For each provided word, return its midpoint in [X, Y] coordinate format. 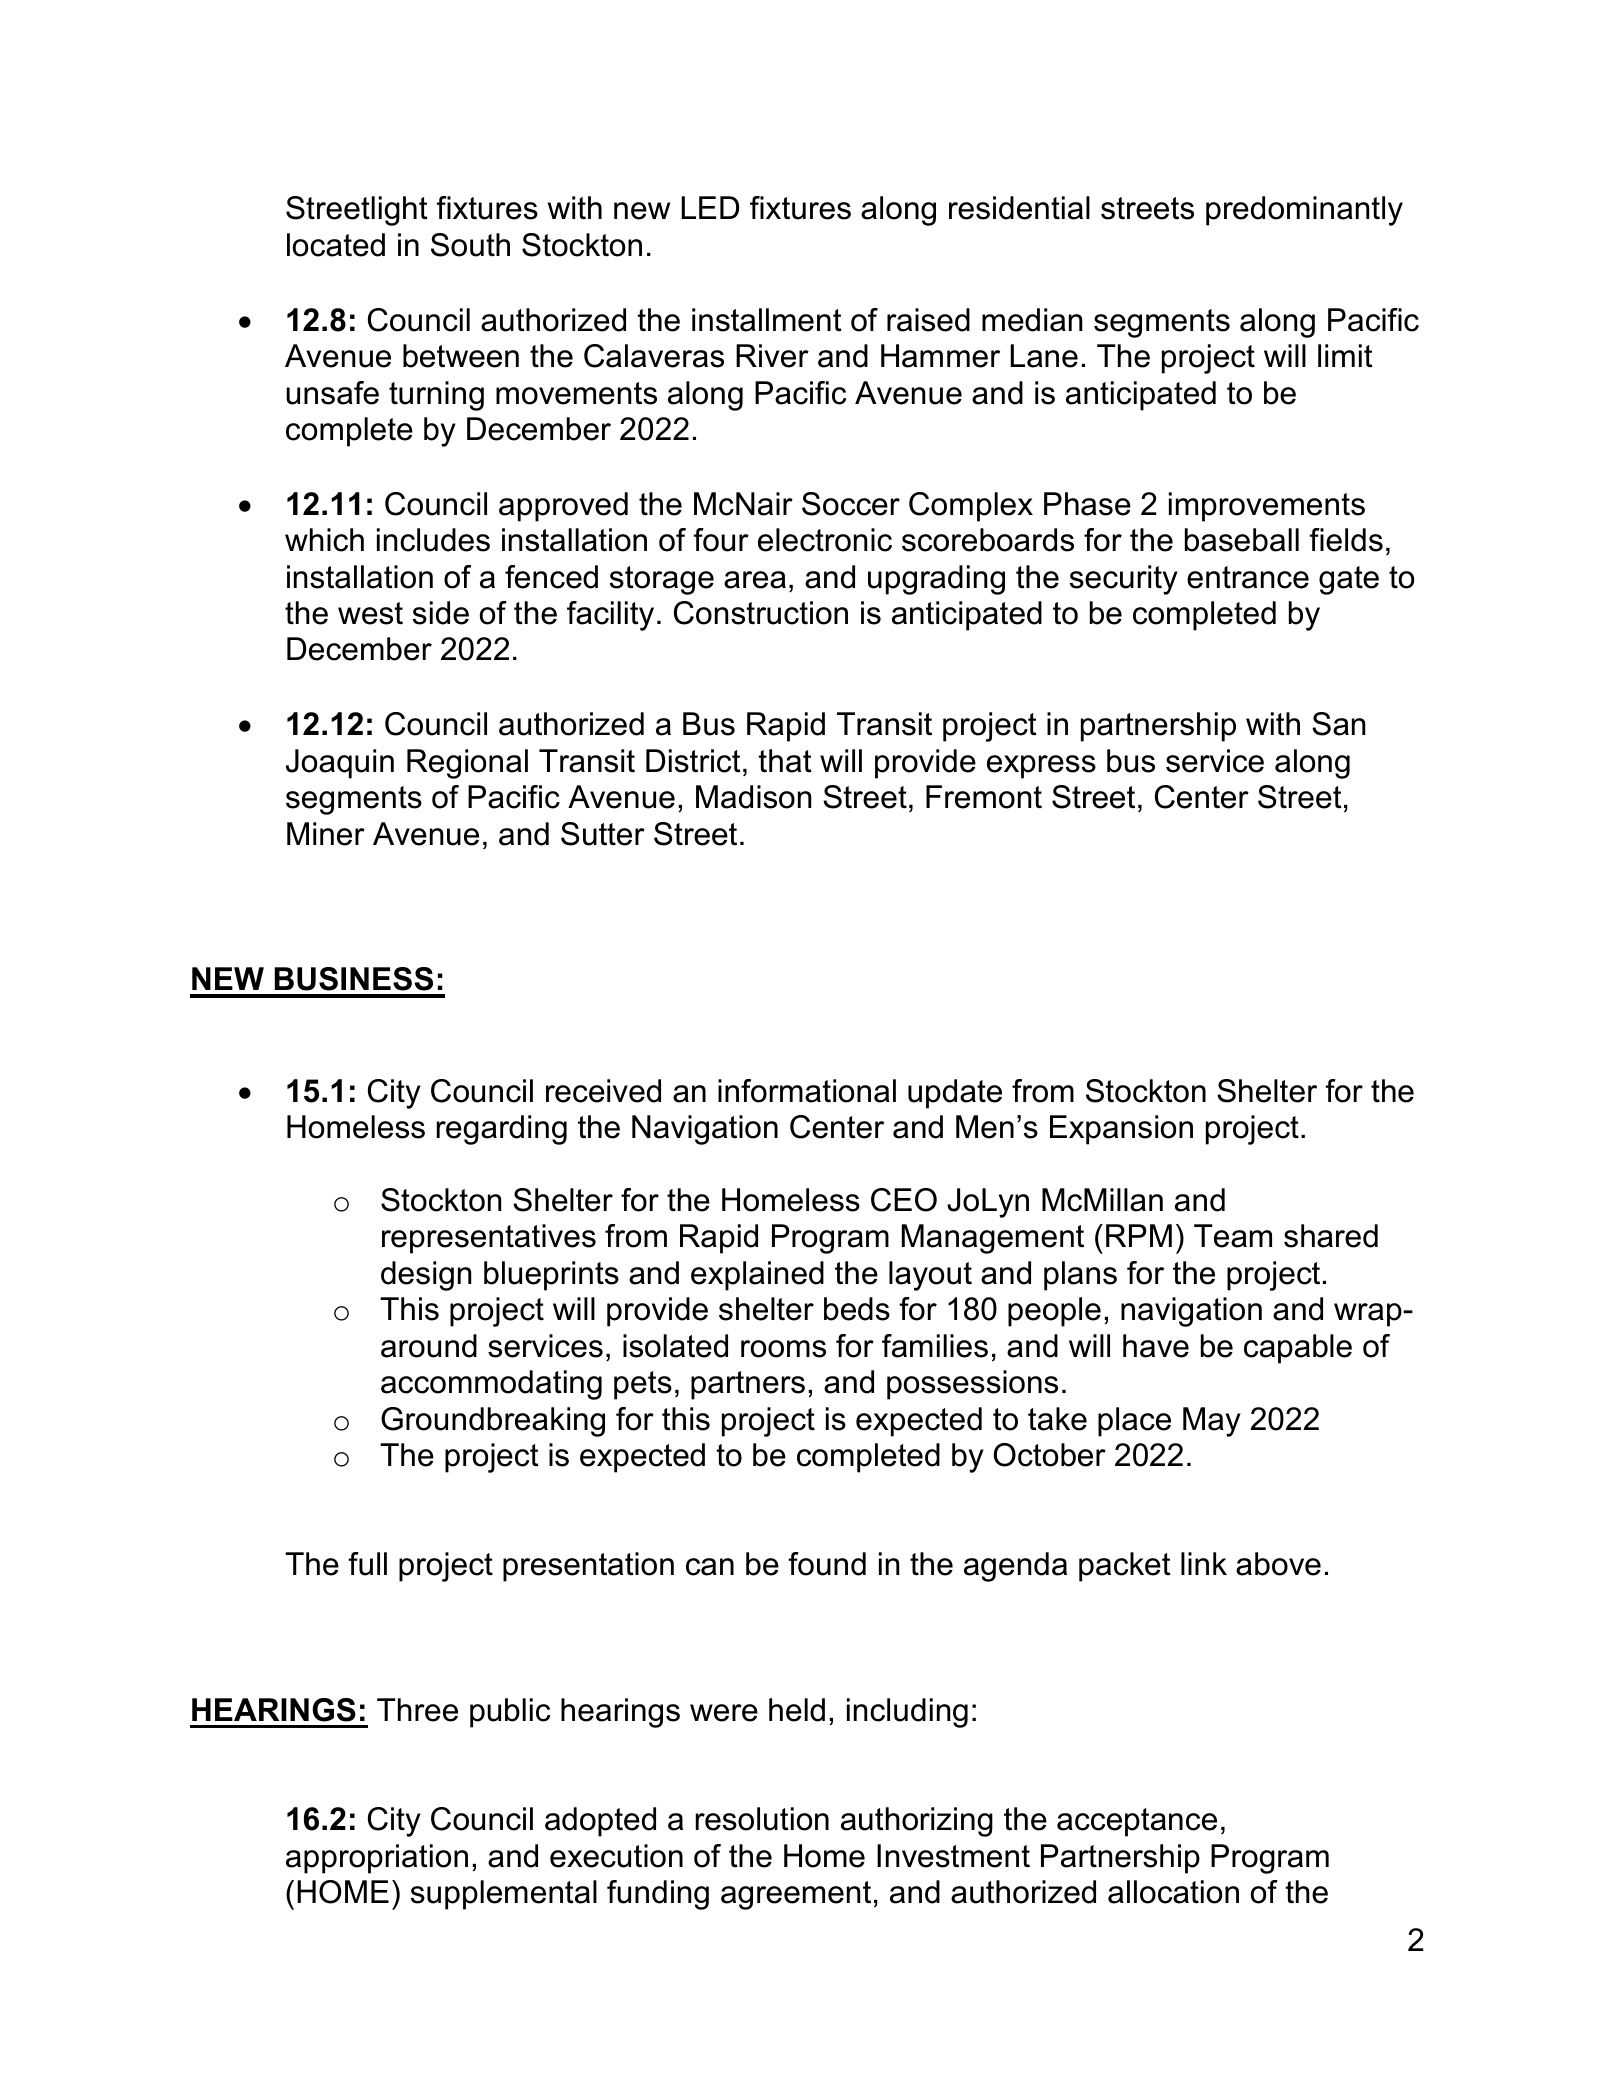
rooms [783, 1349]
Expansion [1121, 1130]
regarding [502, 1130]
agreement [796, 1895]
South [470, 245]
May [1212, 1422]
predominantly [1304, 211]
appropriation [377, 1859]
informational [807, 1091]
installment [767, 320]
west [370, 613]
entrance [1248, 577]
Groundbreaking [493, 1422]
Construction [761, 613]
